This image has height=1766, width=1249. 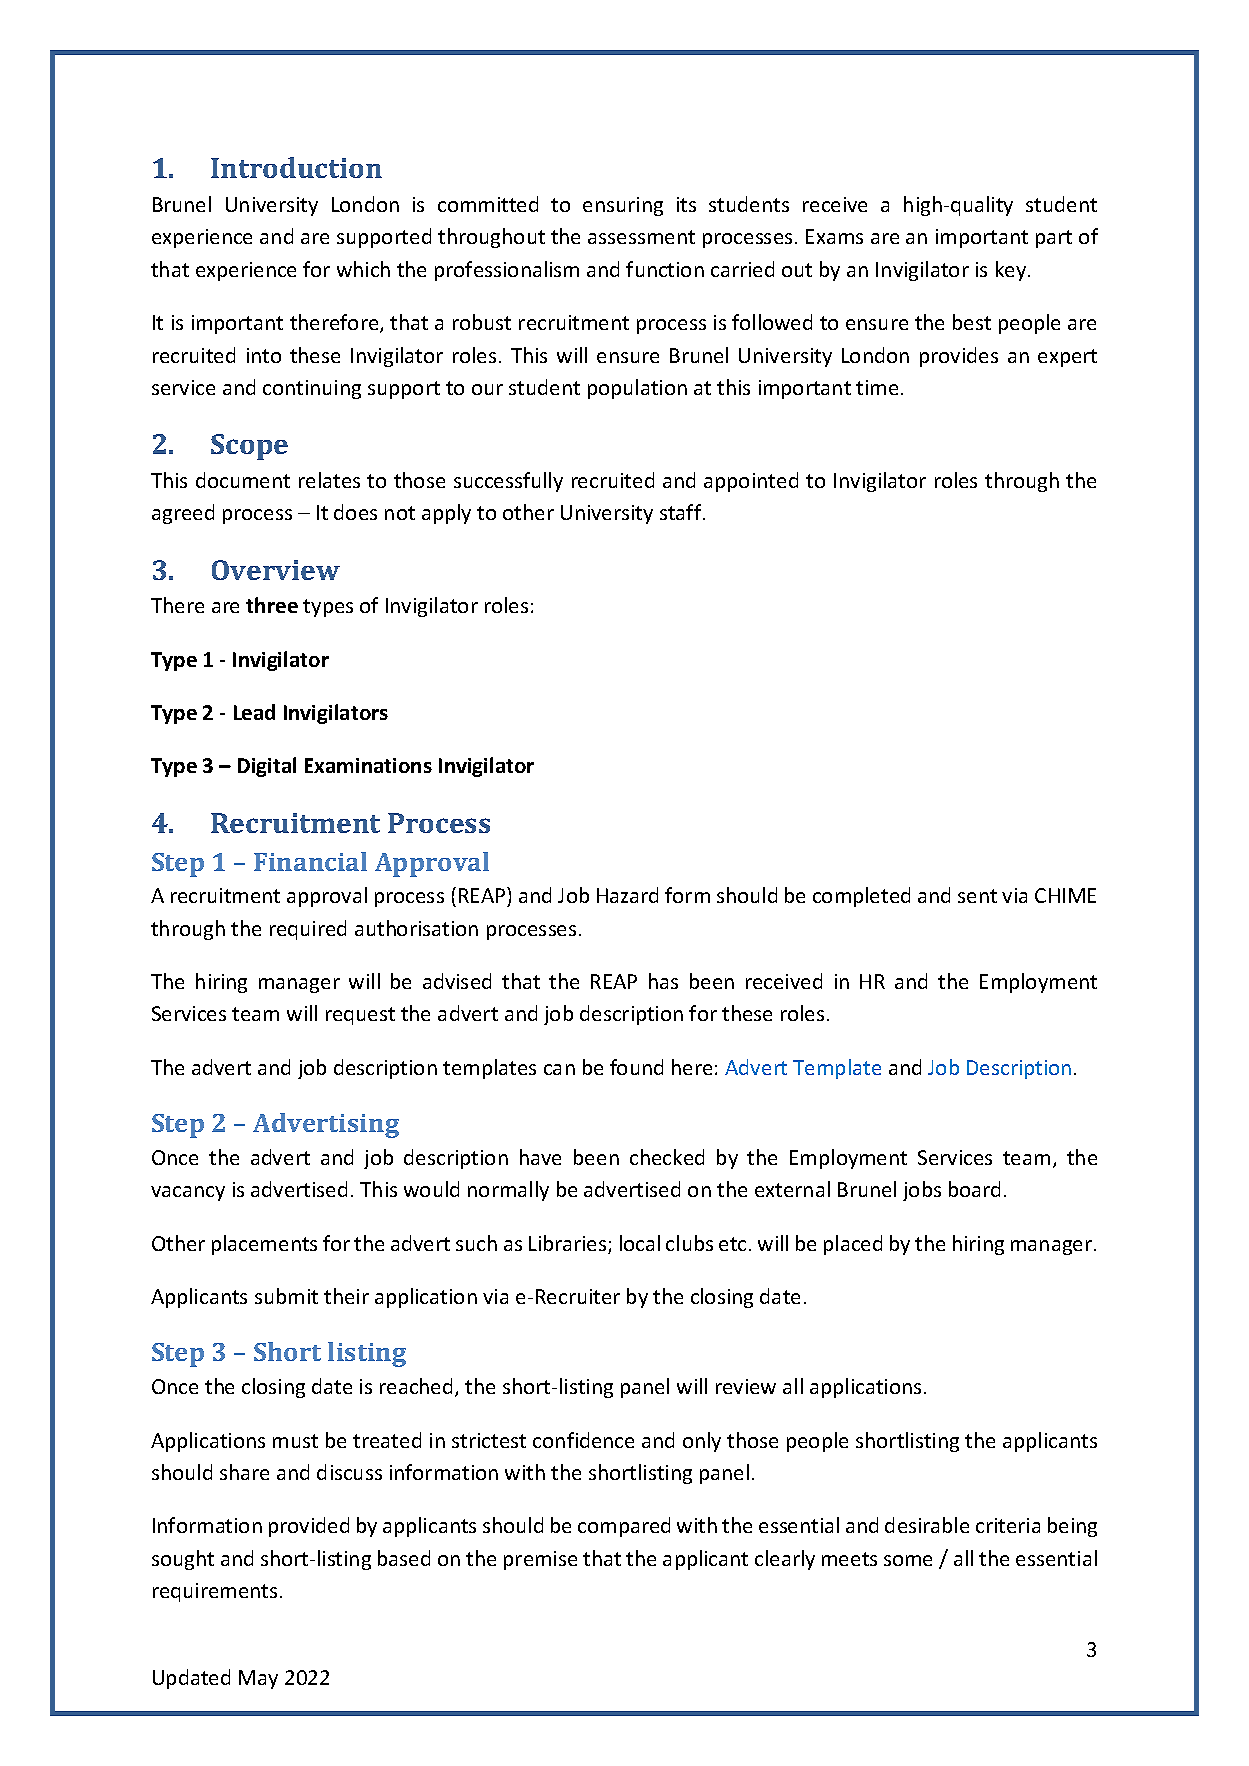 What do you see at coordinates (627, 895) in the image?
I see `Hazard` at bounding box center [627, 895].
